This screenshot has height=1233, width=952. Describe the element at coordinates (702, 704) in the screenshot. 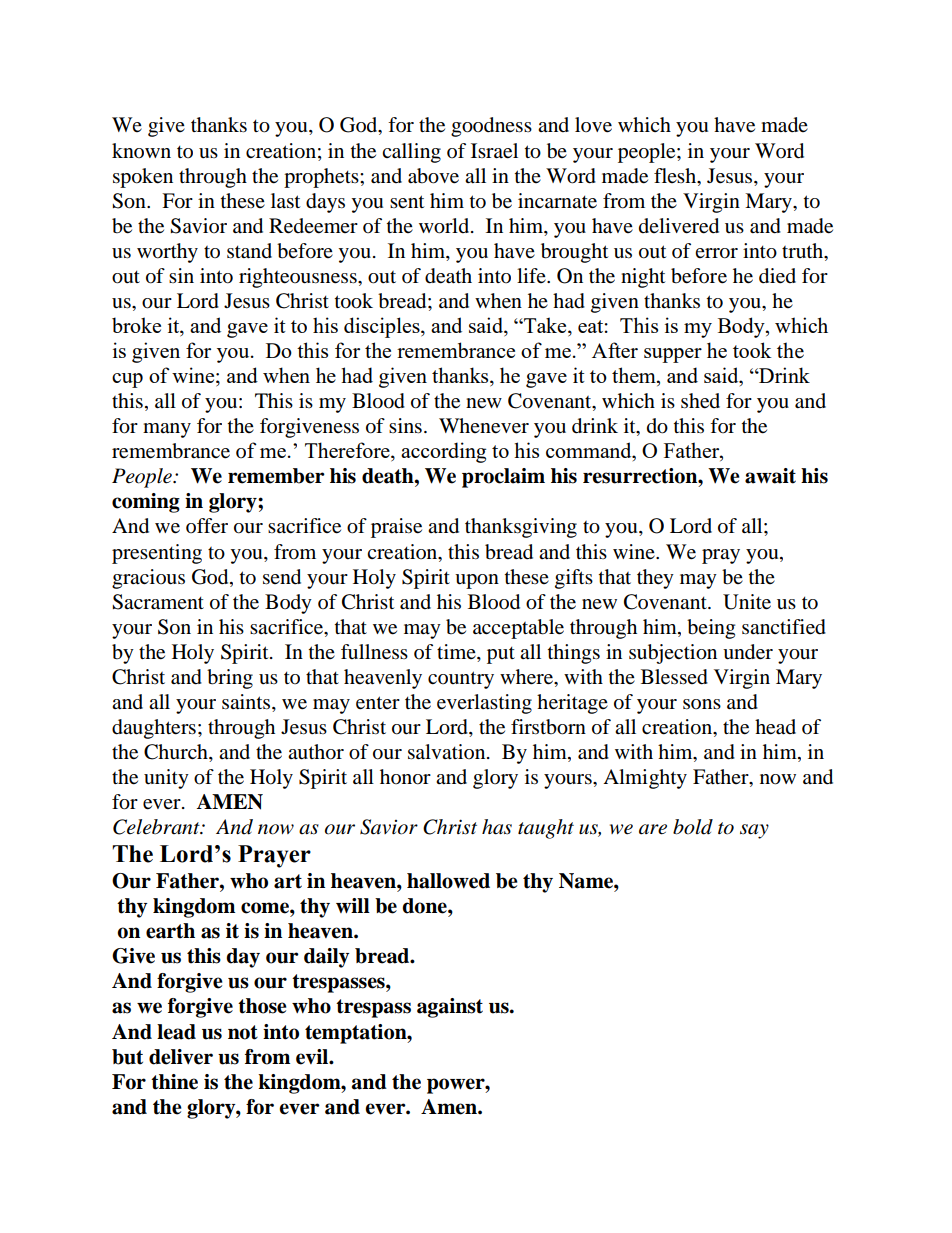

I see `sons` at that location.
